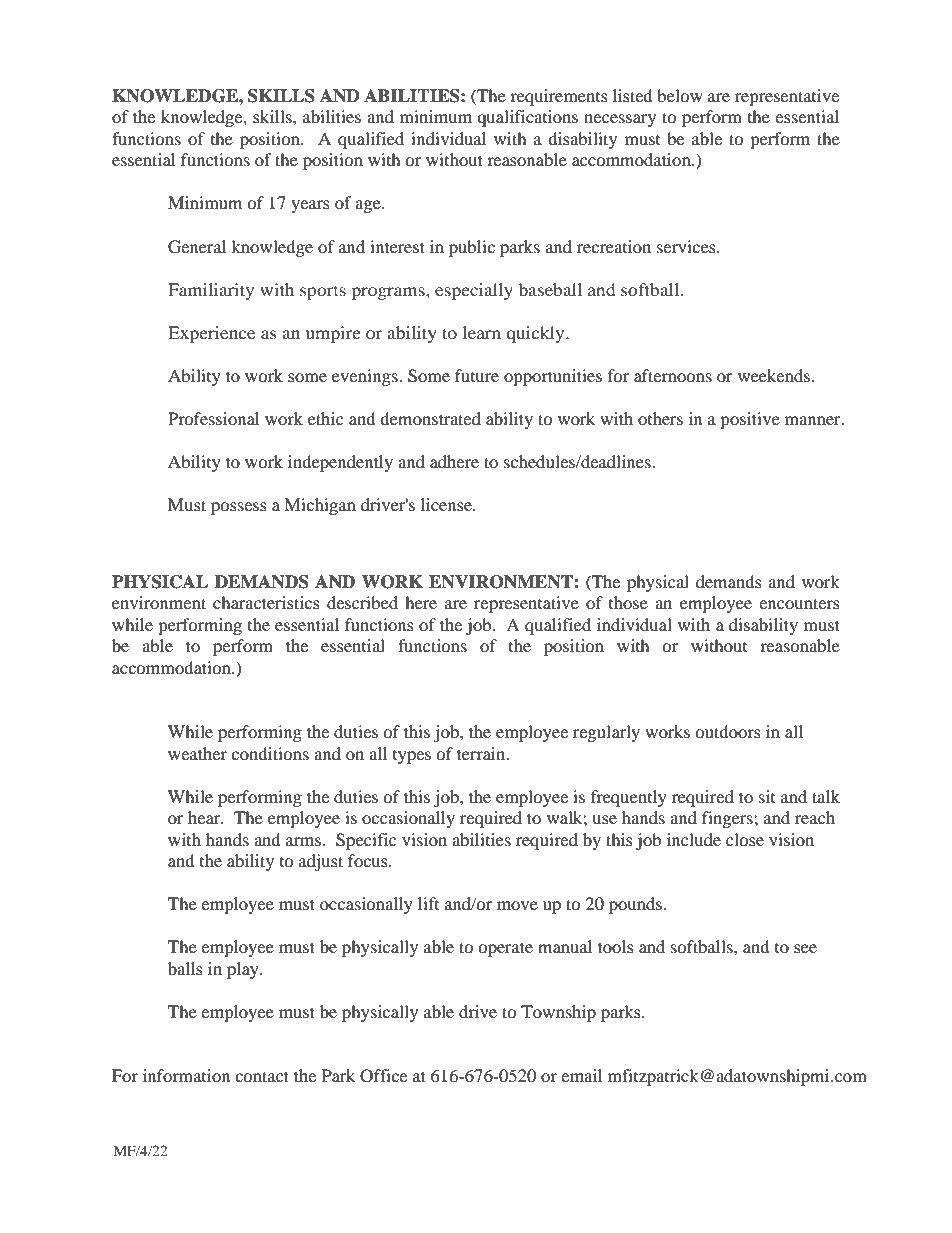 This screenshot has width=952, height=1233. I want to click on email, so click(581, 1075).
